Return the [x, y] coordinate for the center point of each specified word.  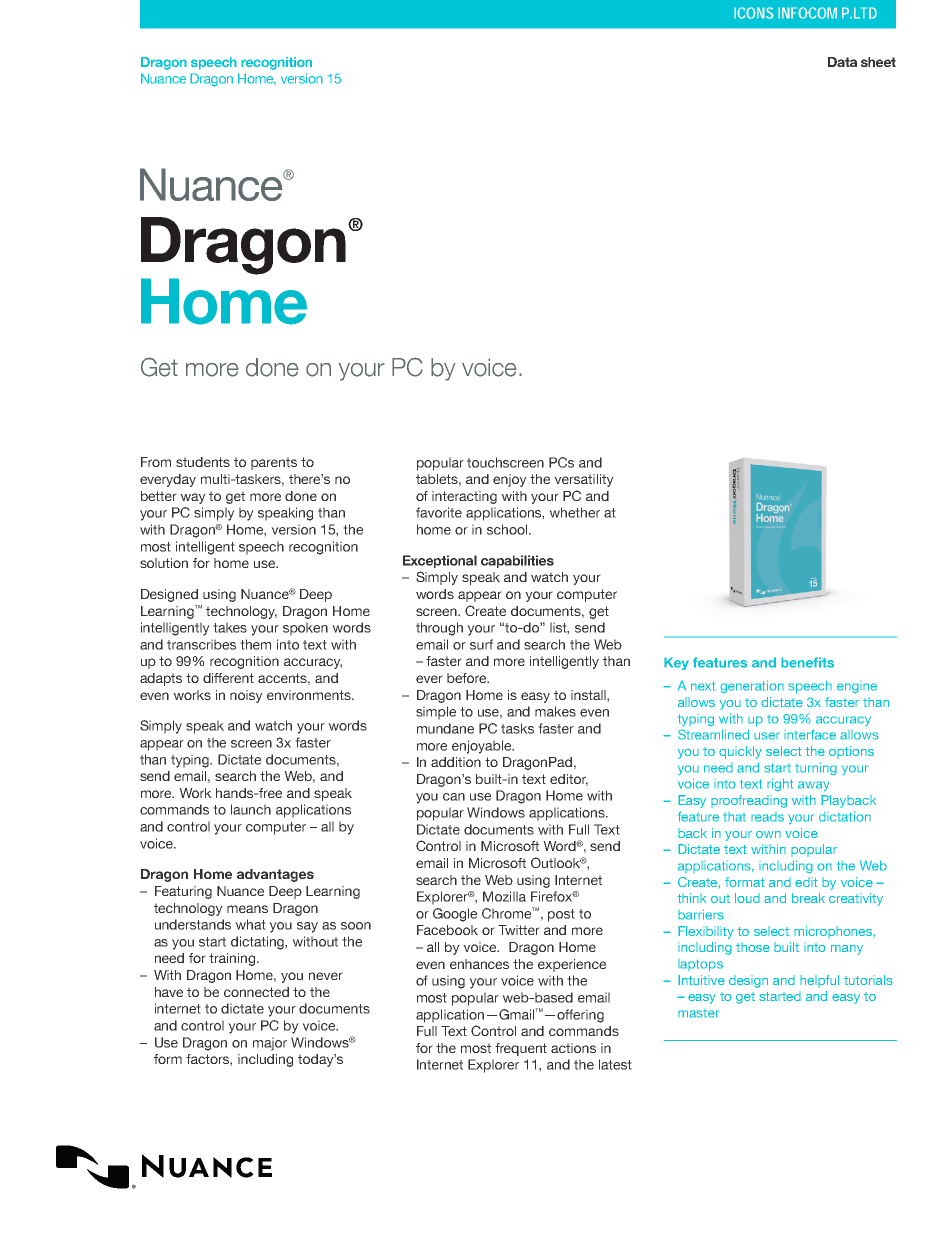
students [203, 462]
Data [842, 62]
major [270, 1044]
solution [164, 563]
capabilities [517, 561]
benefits [807, 662]
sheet [878, 62]
